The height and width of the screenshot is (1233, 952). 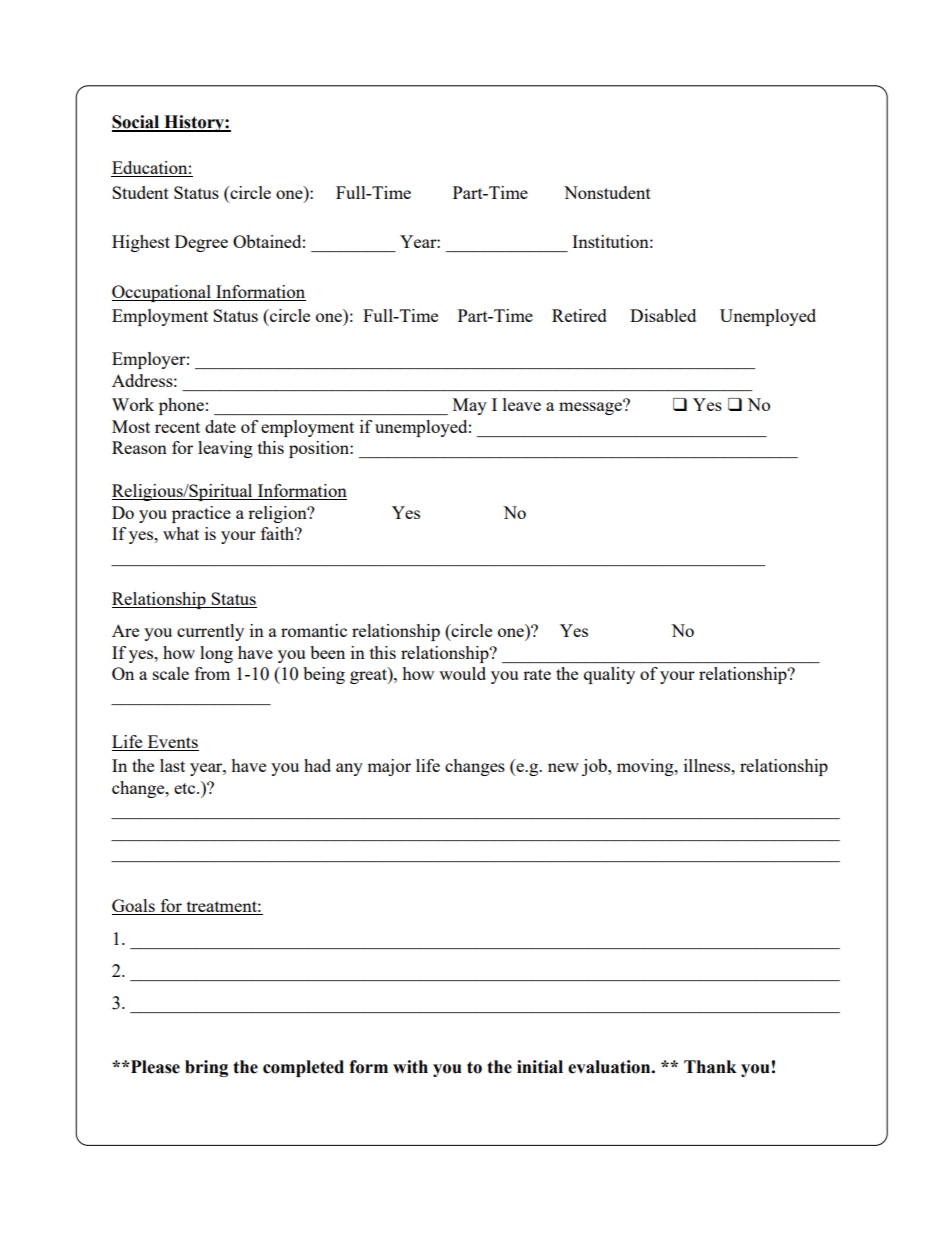 I want to click on quality, so click(x=609, y=675).
